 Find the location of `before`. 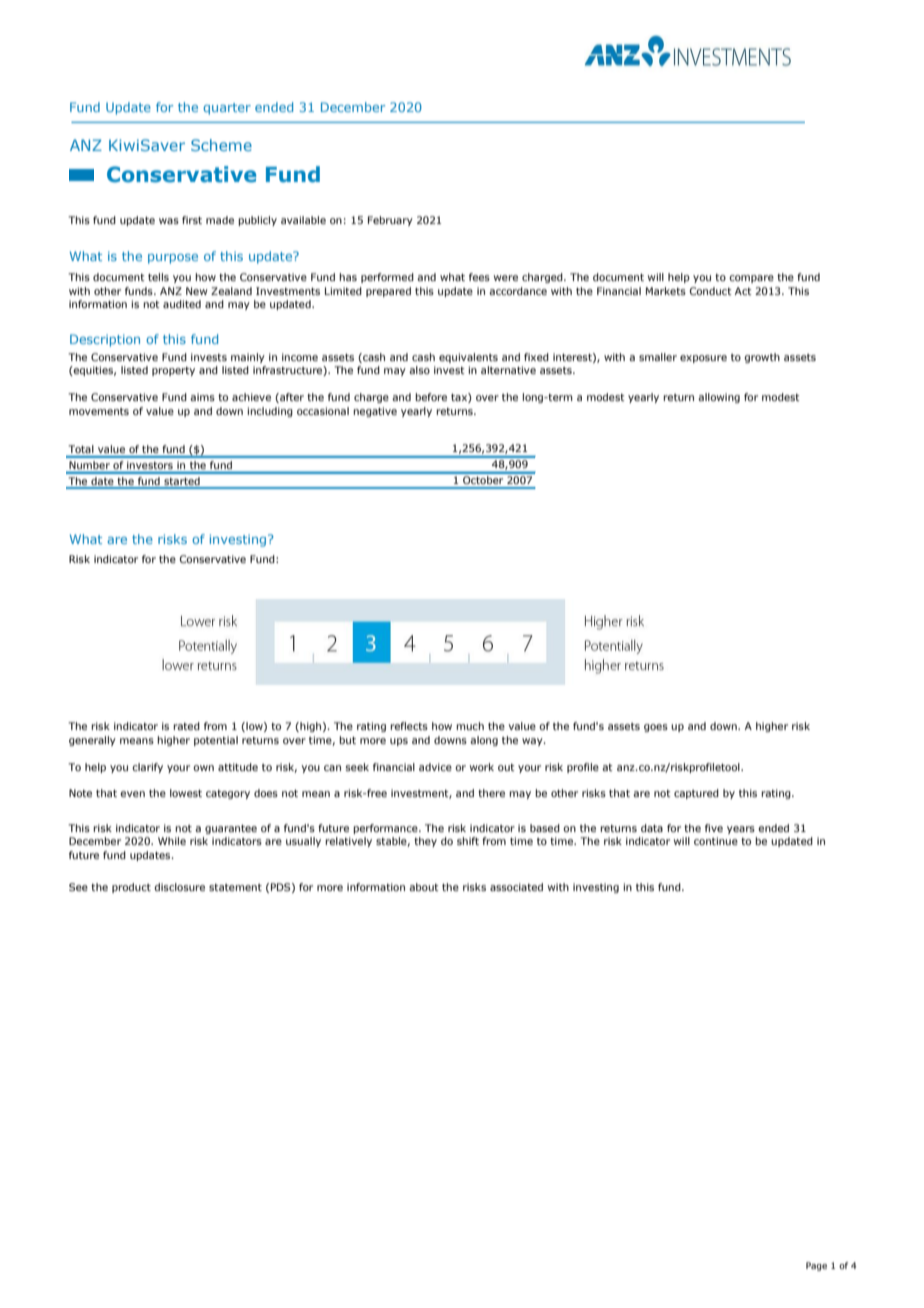

before is located at coordinates (431, 397).
